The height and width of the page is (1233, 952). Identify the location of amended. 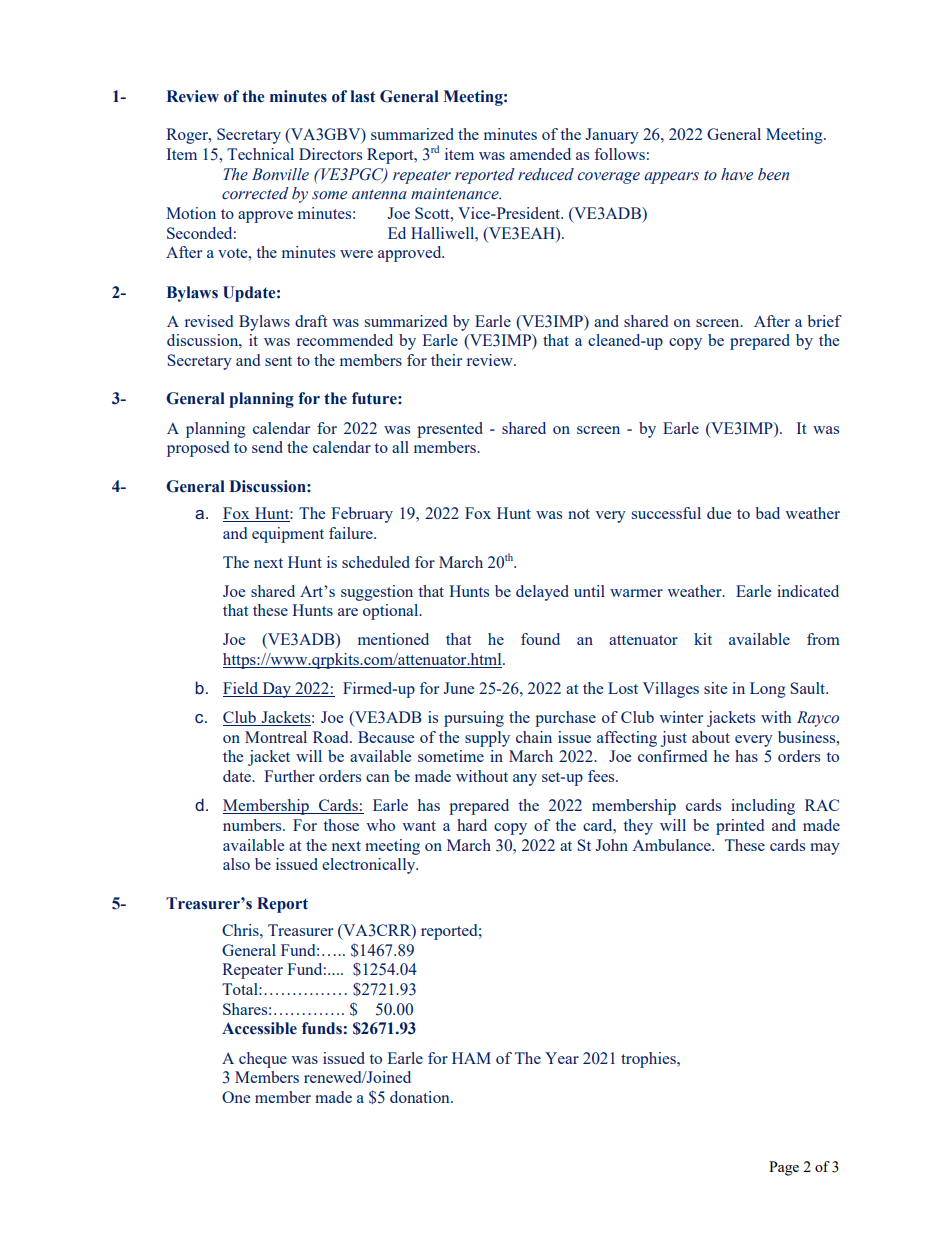
(540, 154).
